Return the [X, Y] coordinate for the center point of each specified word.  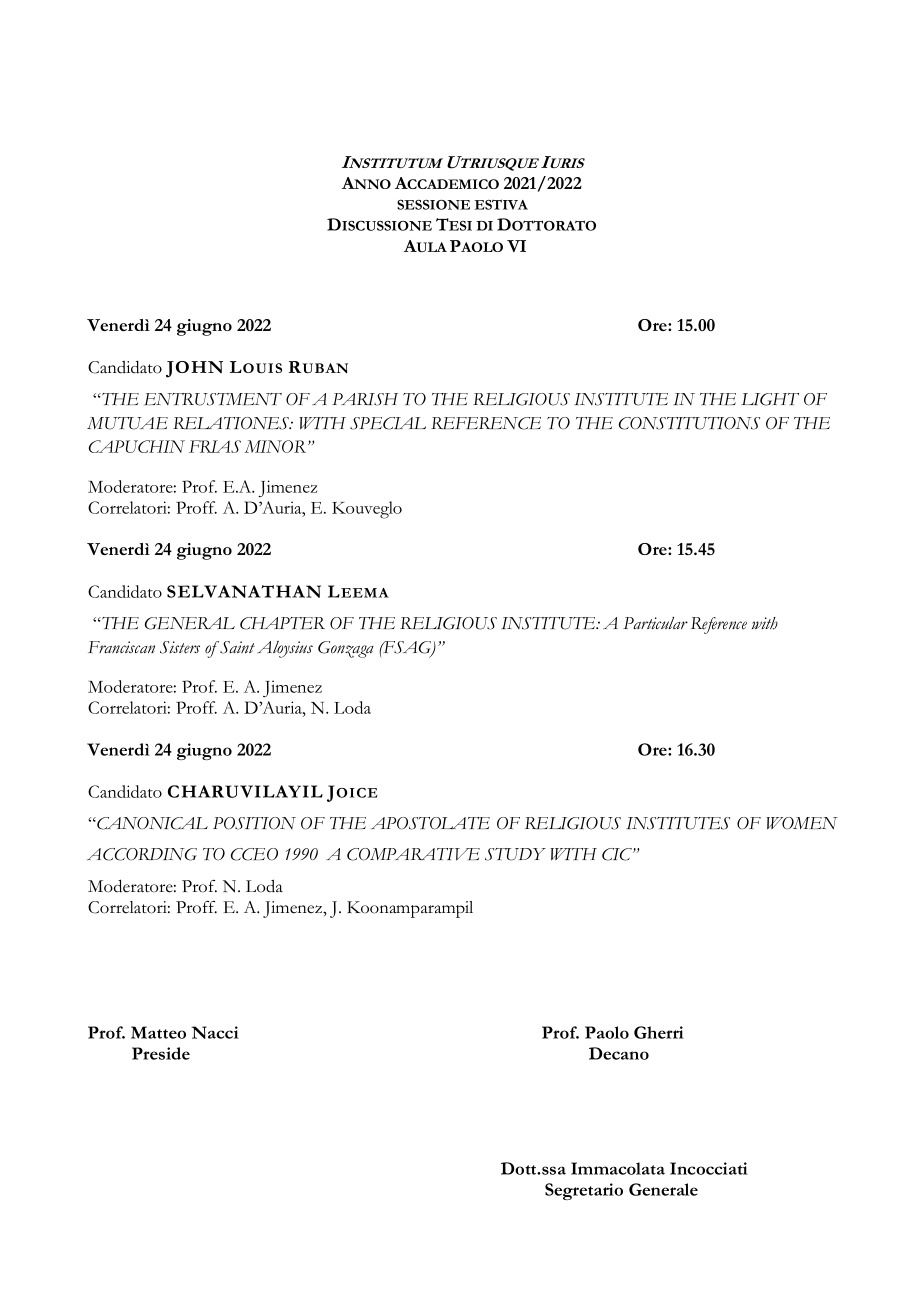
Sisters [180, 647]
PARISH [365, 399]
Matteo [158, 1032]
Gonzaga [346, 649]
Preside [161, 1053]
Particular [655, 623]
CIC [618, 854]
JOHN [194, 369]
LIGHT [770, 399]
